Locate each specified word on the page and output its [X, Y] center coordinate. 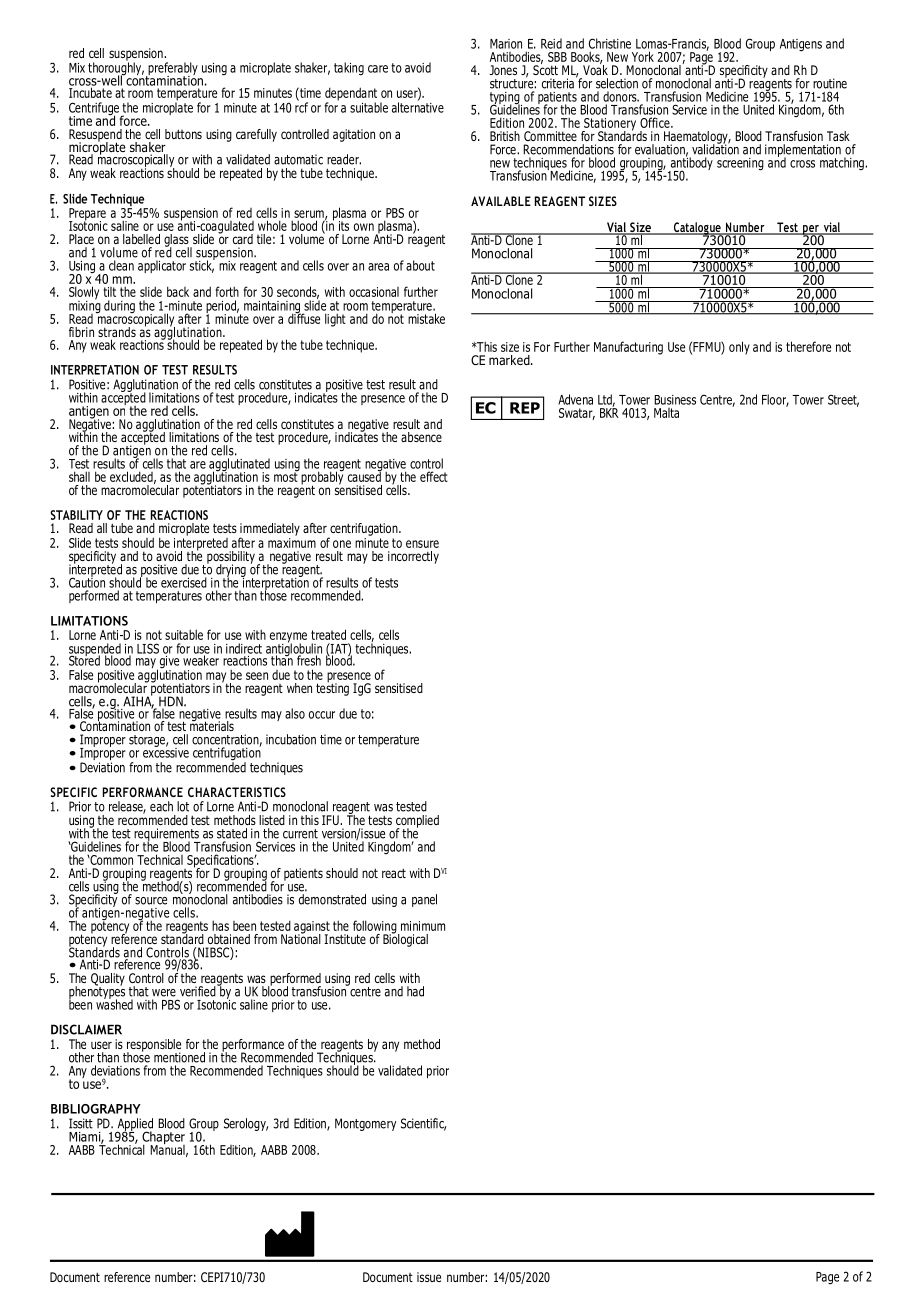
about [420, 265]
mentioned [179, 1057]
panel [424, 900]
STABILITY [76, 515]
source [151, 901]
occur [322, 715]
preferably [172, 69]
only [739, 348]
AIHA [138, 701]
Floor [775, 400]
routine [830, 83]
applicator [162, 266]
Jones [503, 70]
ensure [422, 544]
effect [434, 476]
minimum [423, 926]
